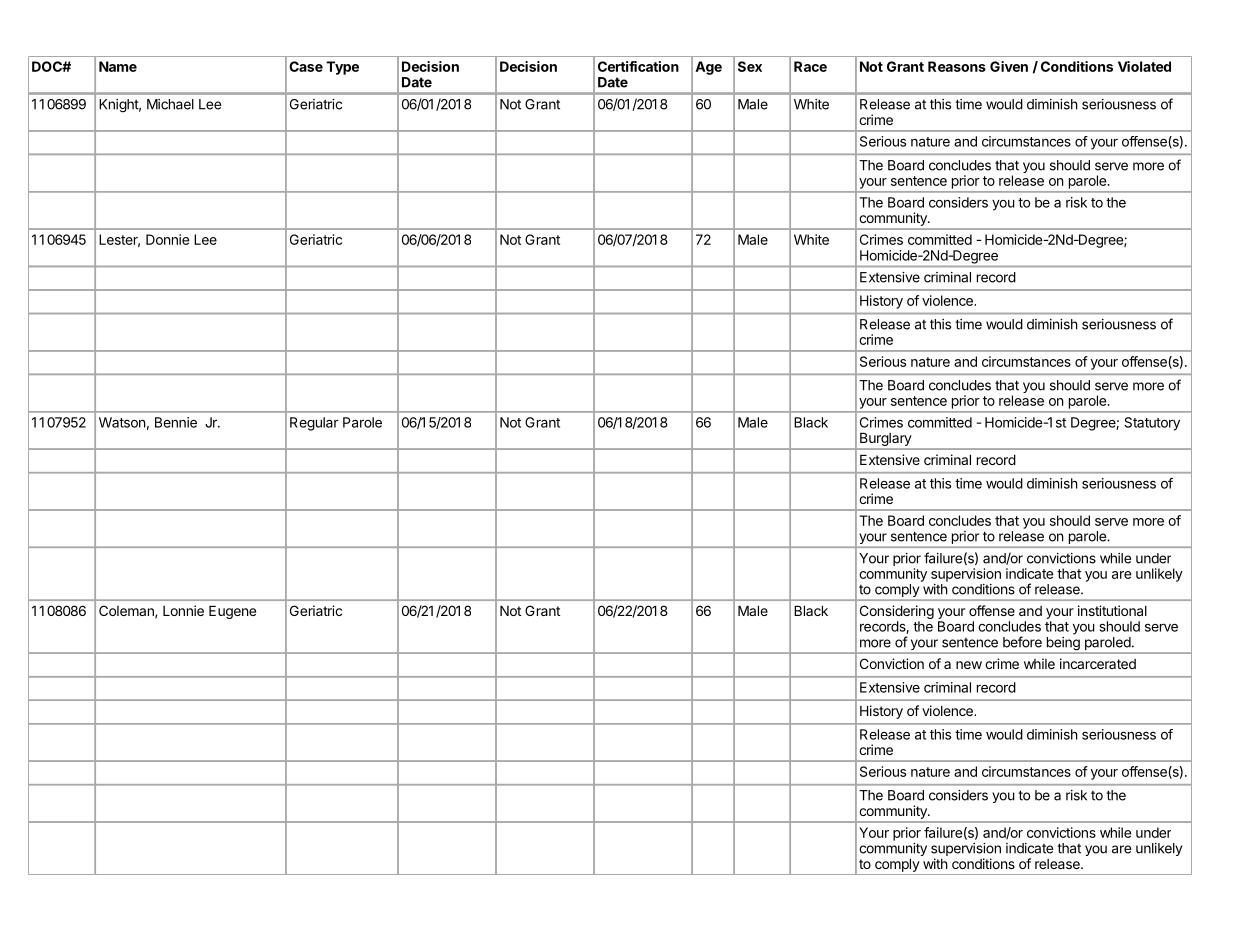 The width and height of the image is (1233, 952). What do you see at coordinates (176, 422) in the image?
I see `Bennie` at bounding box center [176, 422].
